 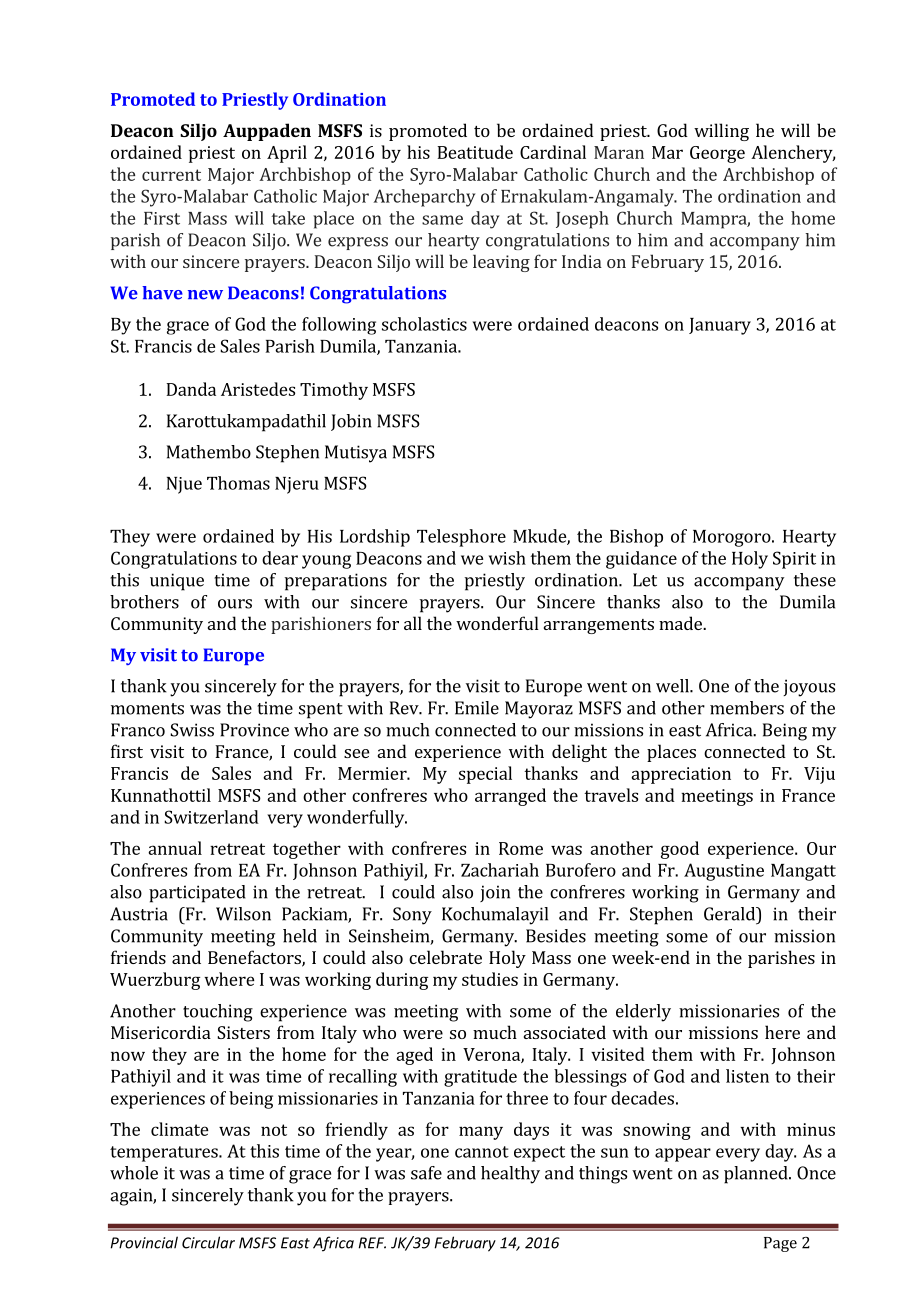 What do you see at coordinates (171, 175) in the screenshot?
I see `current` at bounding box center [171, 175].
